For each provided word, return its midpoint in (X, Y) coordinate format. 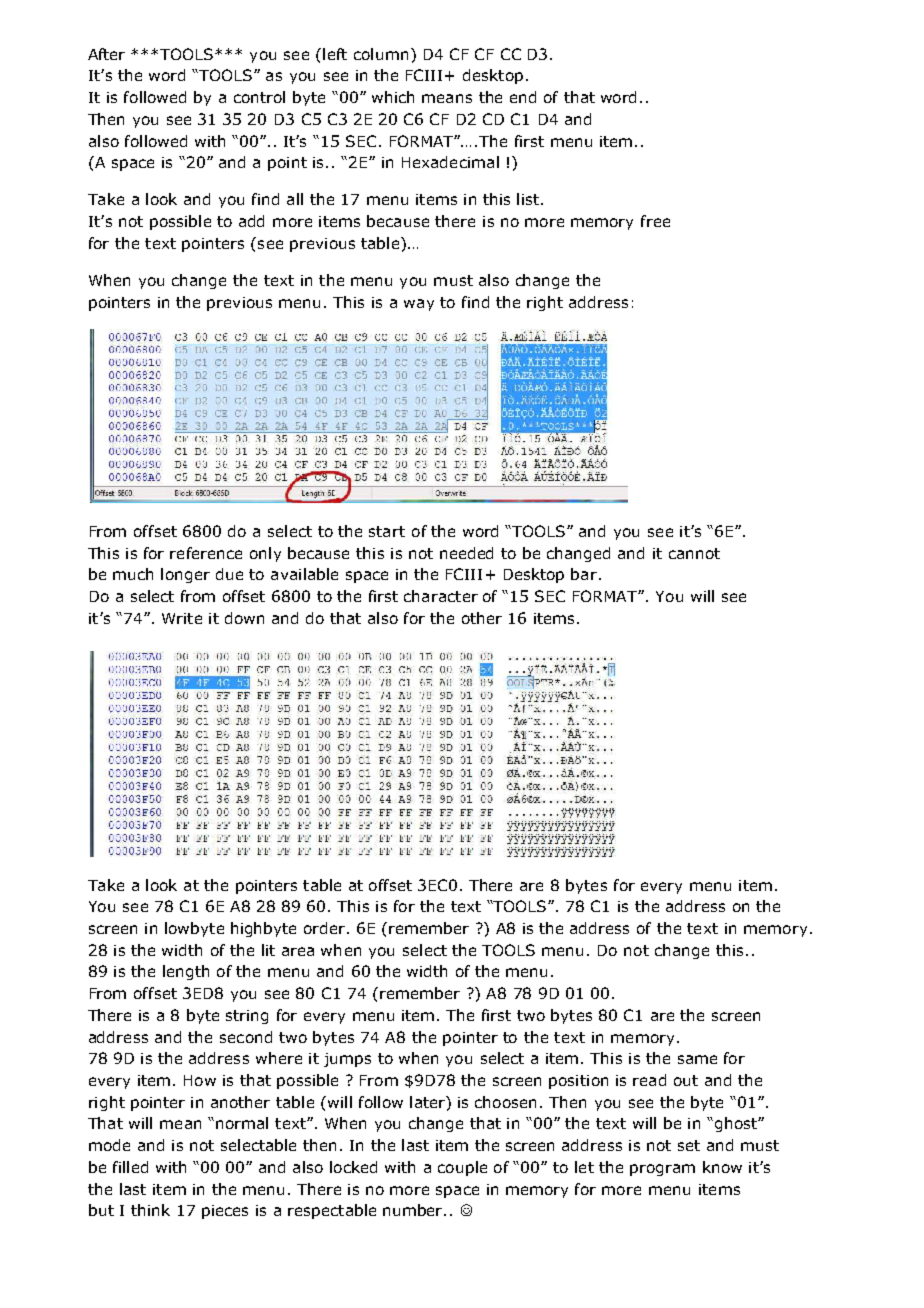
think (150, 1210)
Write (182, 618)
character (441, 596)
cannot (694, 553)
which (393, 97)
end (523, 97)
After (106, 54)
